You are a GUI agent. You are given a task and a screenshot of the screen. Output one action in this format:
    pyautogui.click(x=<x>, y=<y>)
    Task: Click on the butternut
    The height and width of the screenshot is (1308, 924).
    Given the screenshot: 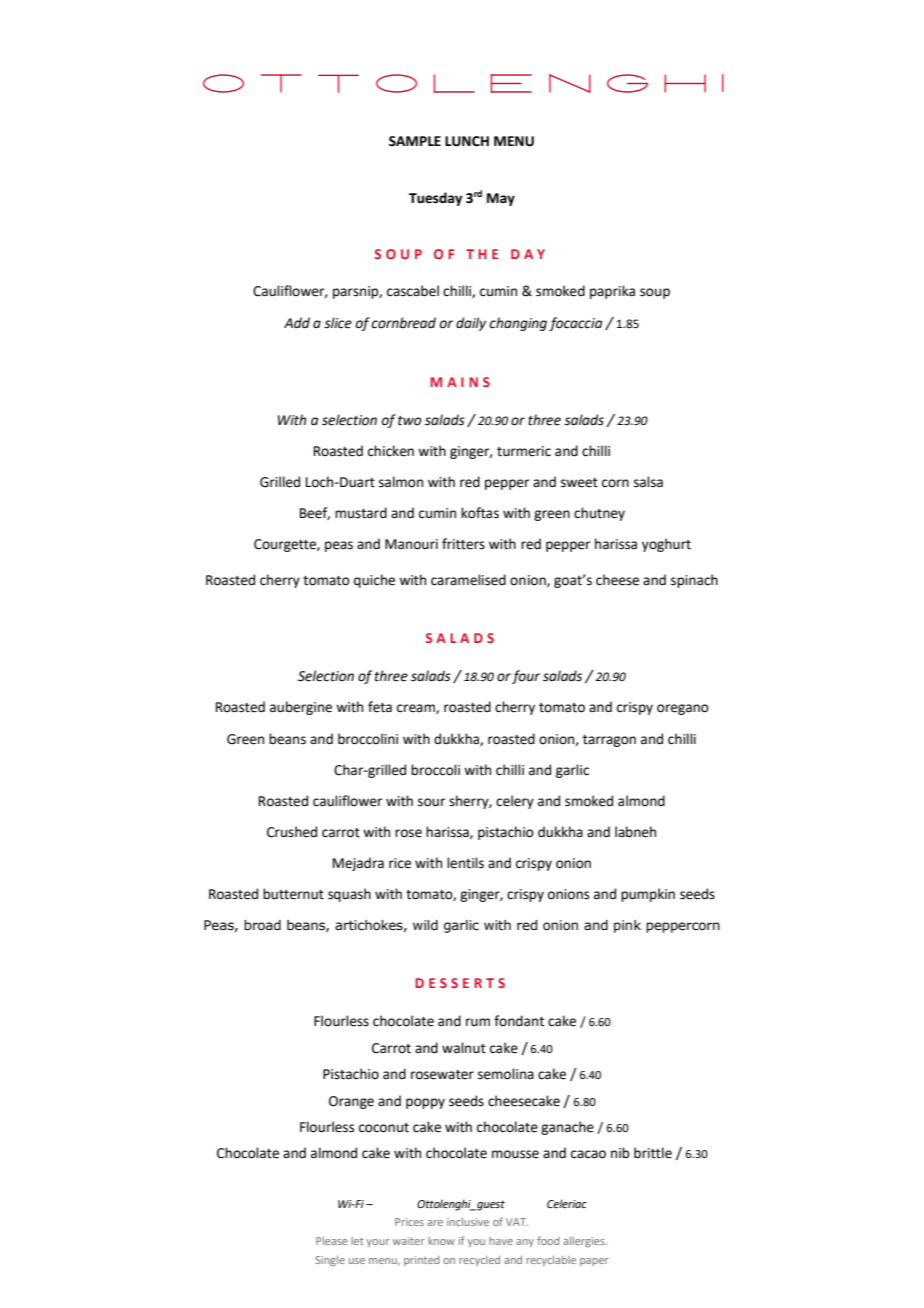 What is the action you would take?
    pyautogui.click(x=293, y=894)
